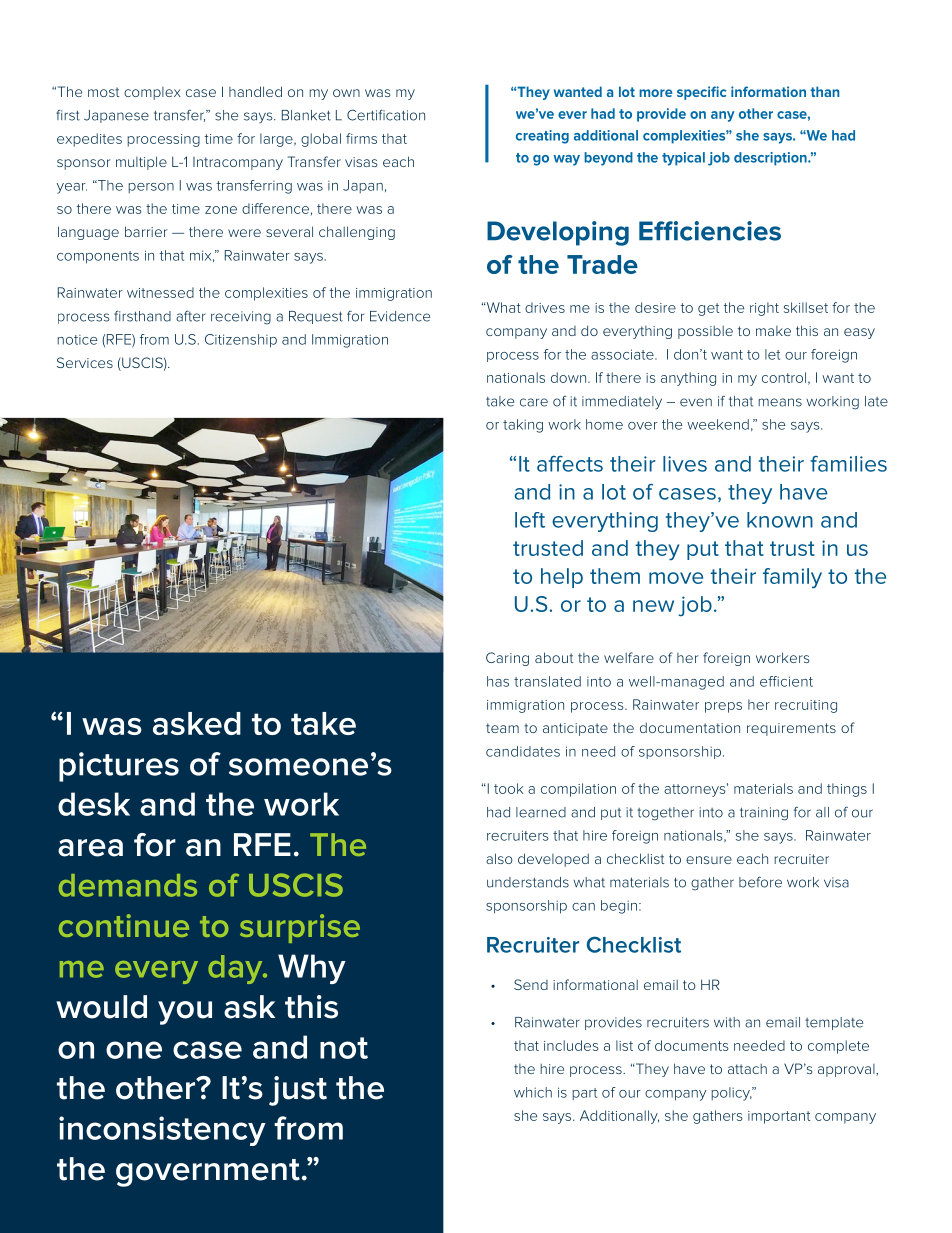 The image size is (952, 1233). Describe the element at coordinates (499, 858) in the screenshot. I see `also` at that location.
